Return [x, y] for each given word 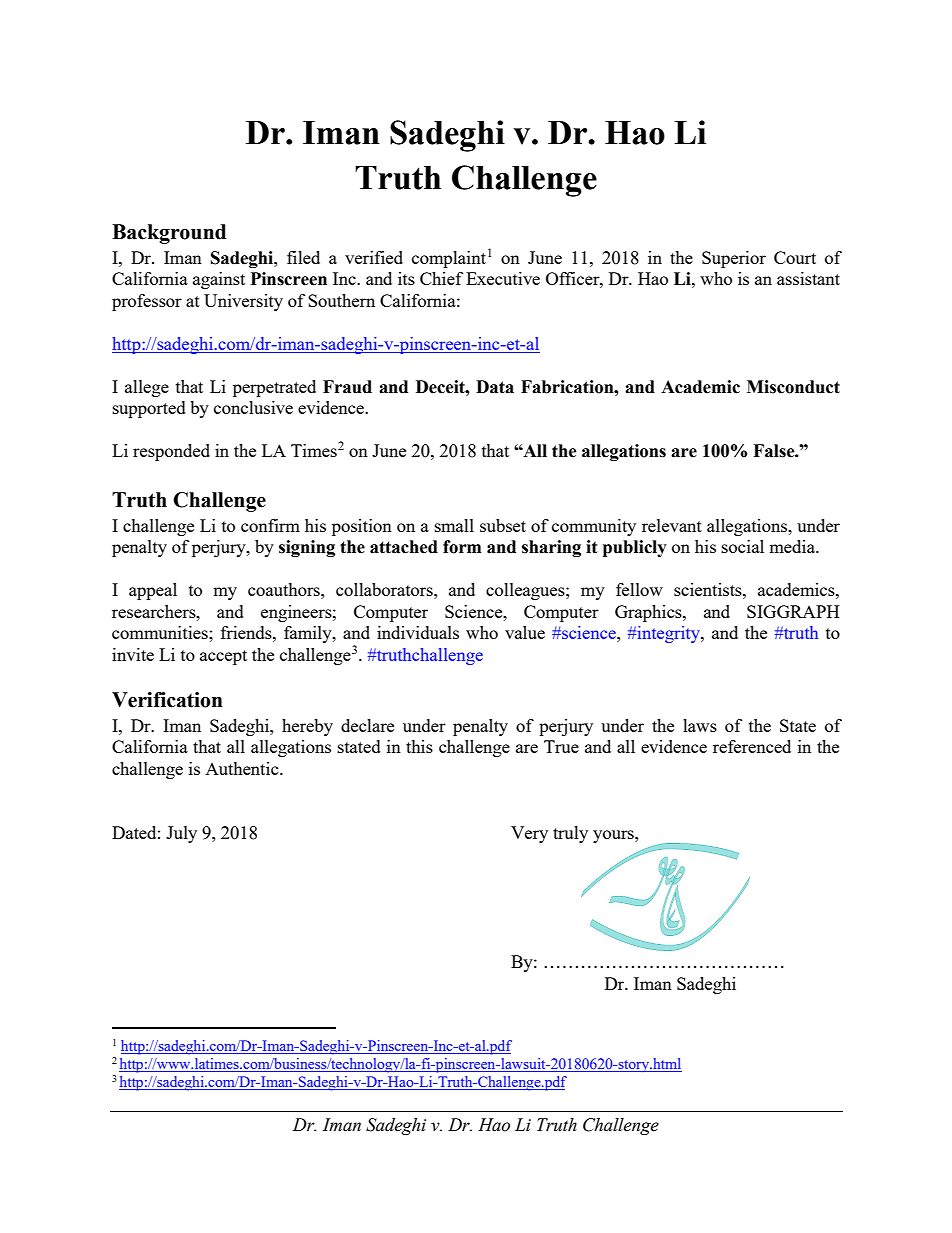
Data [495, 387]
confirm [270, 525]
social [743, 546]
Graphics [649, 613]
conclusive [253, 407]
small [454, 525]
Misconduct [793, 387]
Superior [734, 259]
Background [169, 234]
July [181, 834]
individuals [418, 632]
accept [223, 657]
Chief [441, 278]
